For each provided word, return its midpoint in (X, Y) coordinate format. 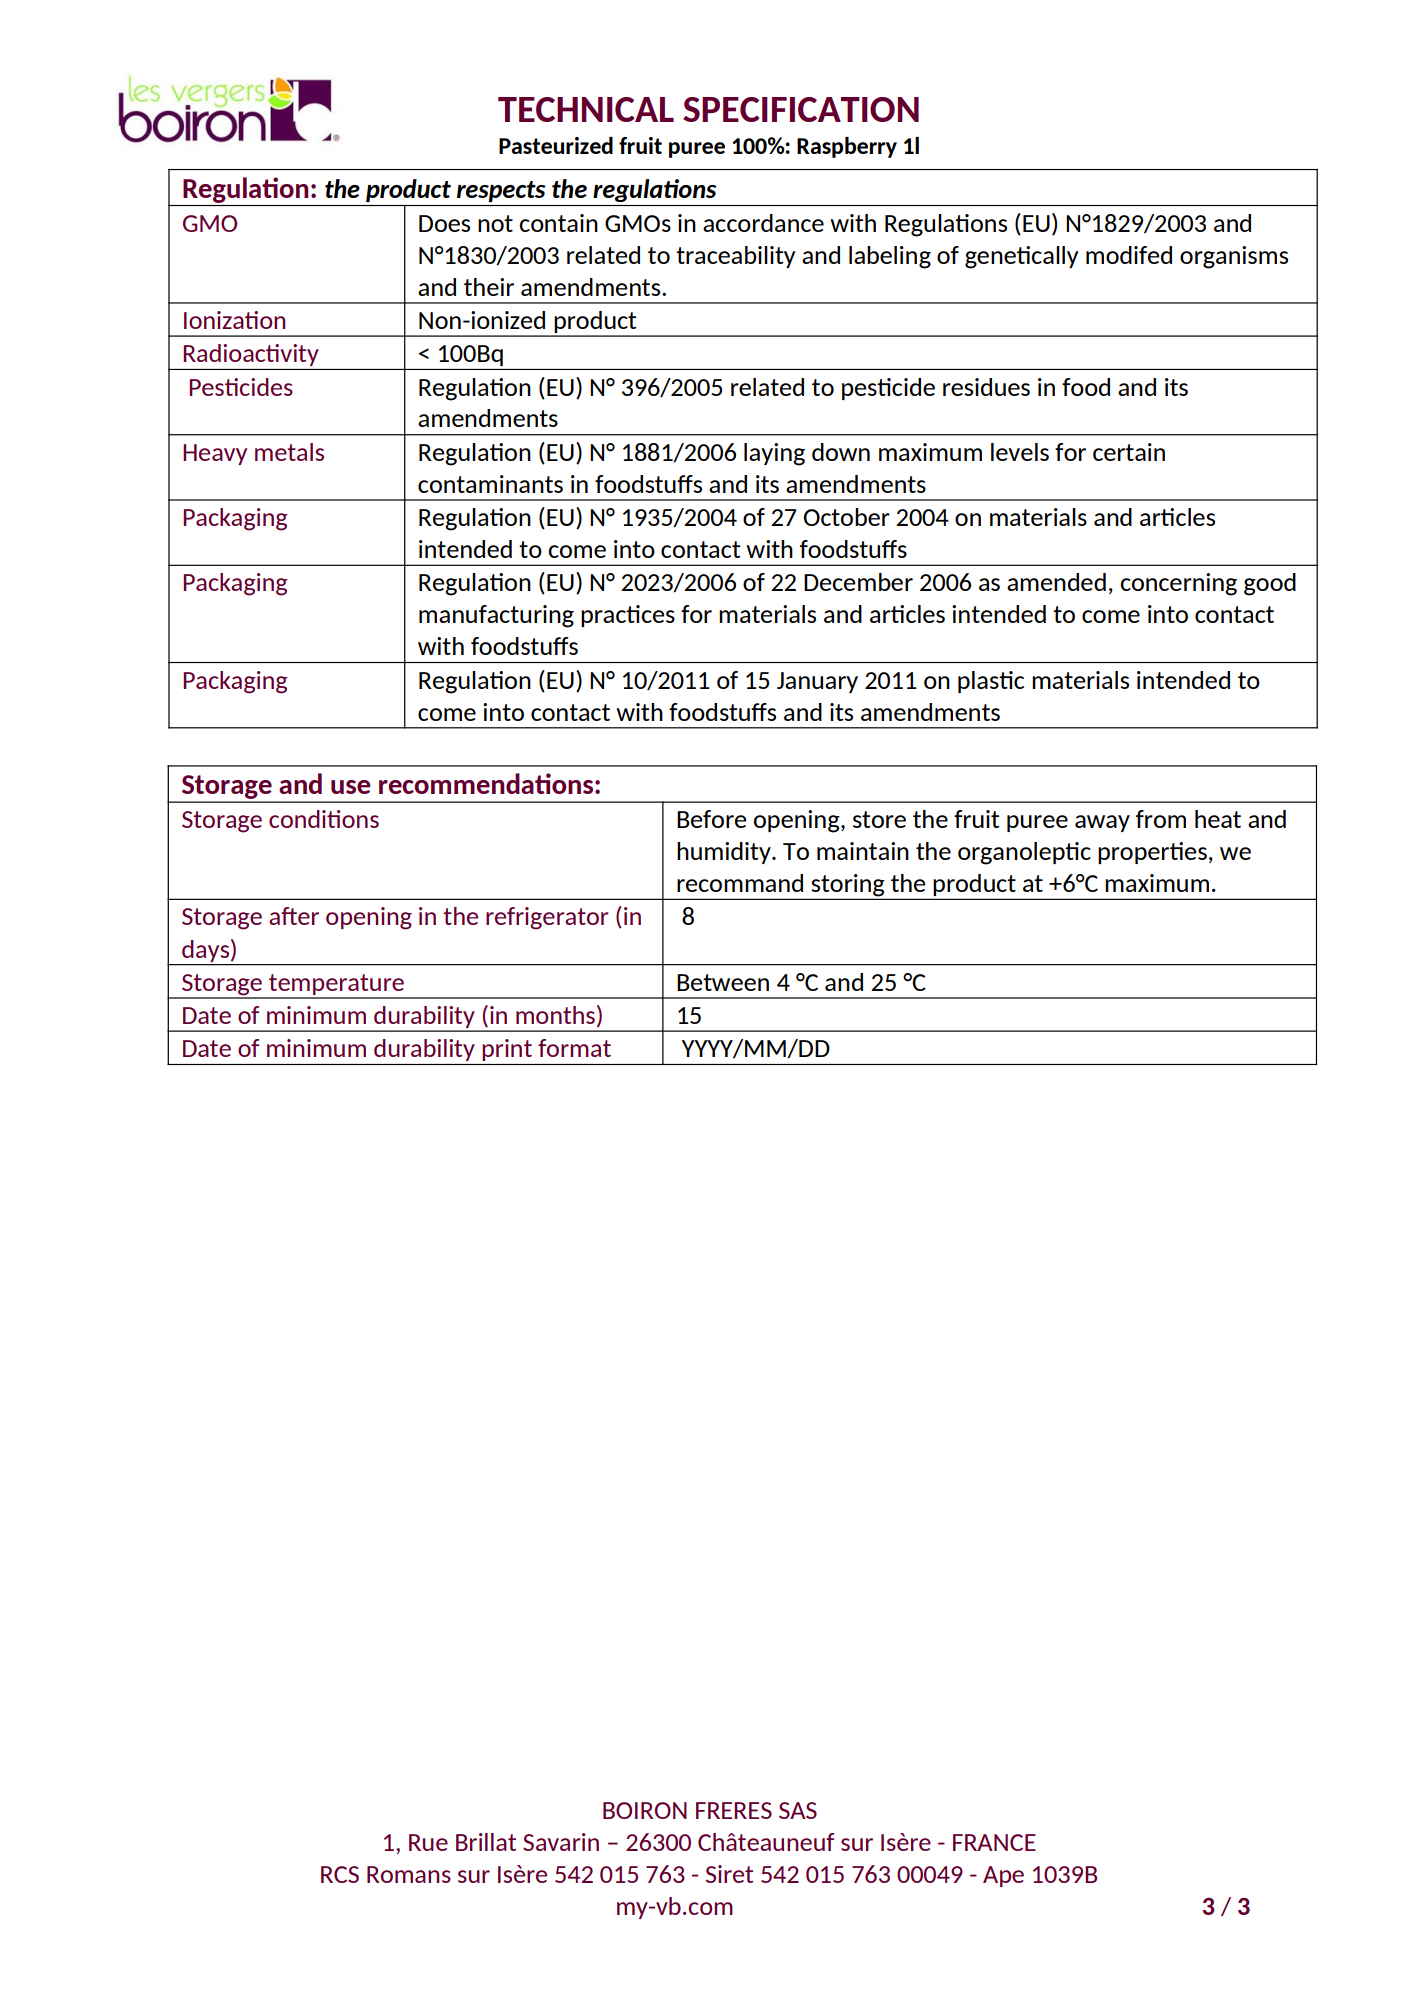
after (294, 916)
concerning (1178, 584)
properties (1152, 853)
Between (723, 982)
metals (289, 452)
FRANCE (994, 1842)
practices (628, 616)
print (507, 1050)
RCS (340, 1874)
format (574, 1048)
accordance (763, 223)
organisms (1234, 257)
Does (444, 223)
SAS (798, 1810)
